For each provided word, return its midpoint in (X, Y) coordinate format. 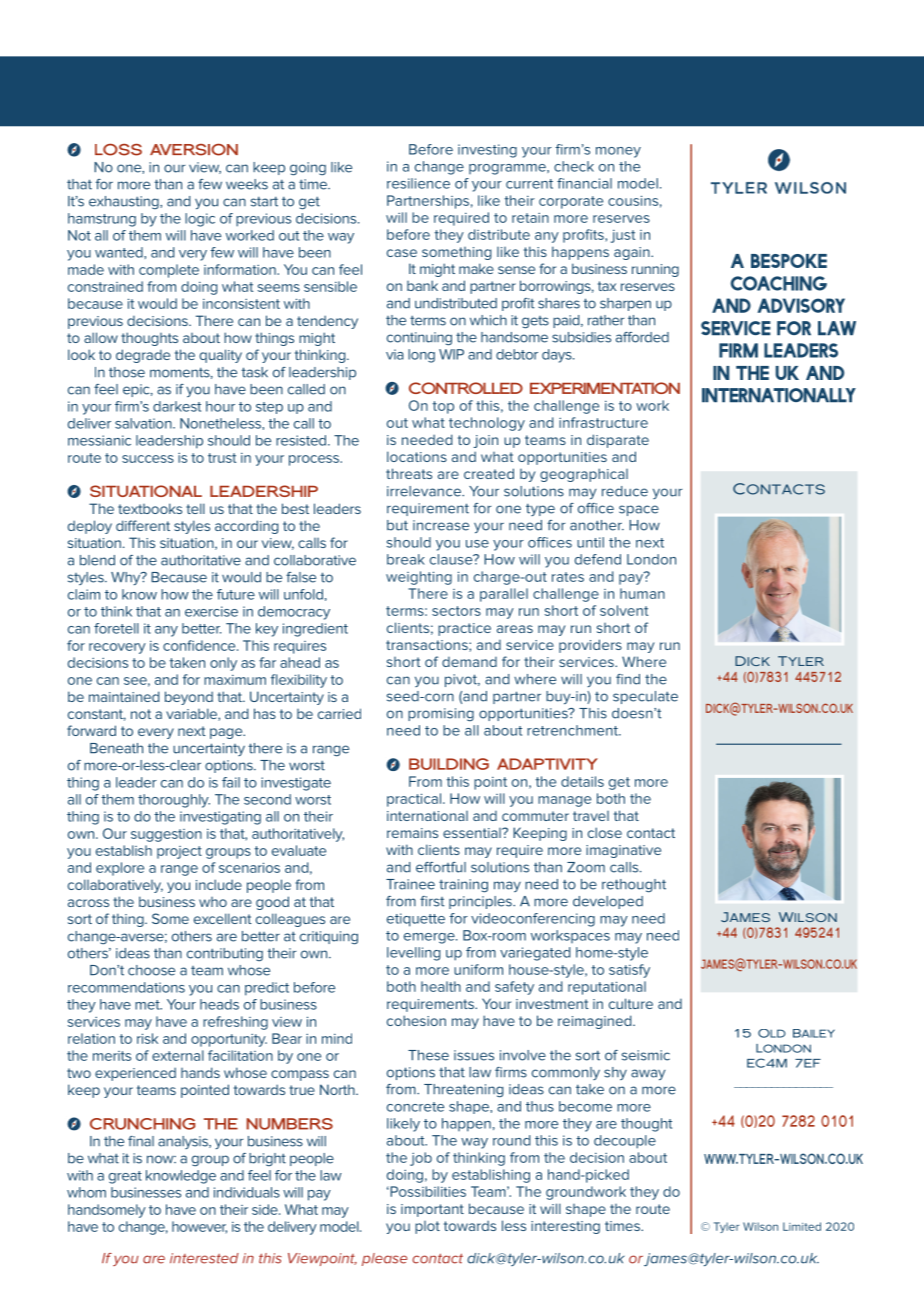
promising (441, 714)
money (618, 152)
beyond (189, 698)
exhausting (125, 202)
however (199, 1227)
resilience (418, 183)
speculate (645, 697)
